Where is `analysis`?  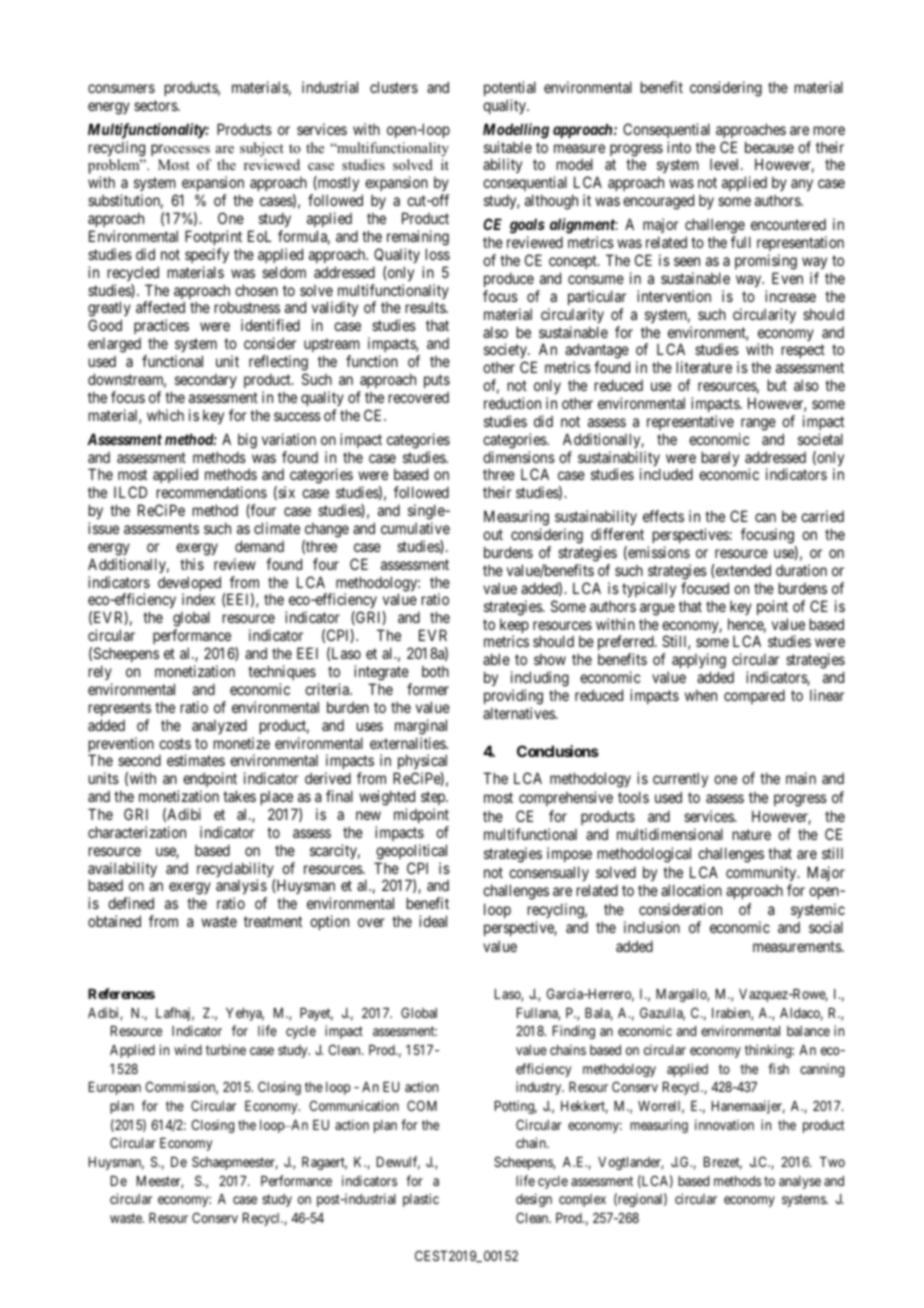
analysis is located at coordinates (241, 888).
